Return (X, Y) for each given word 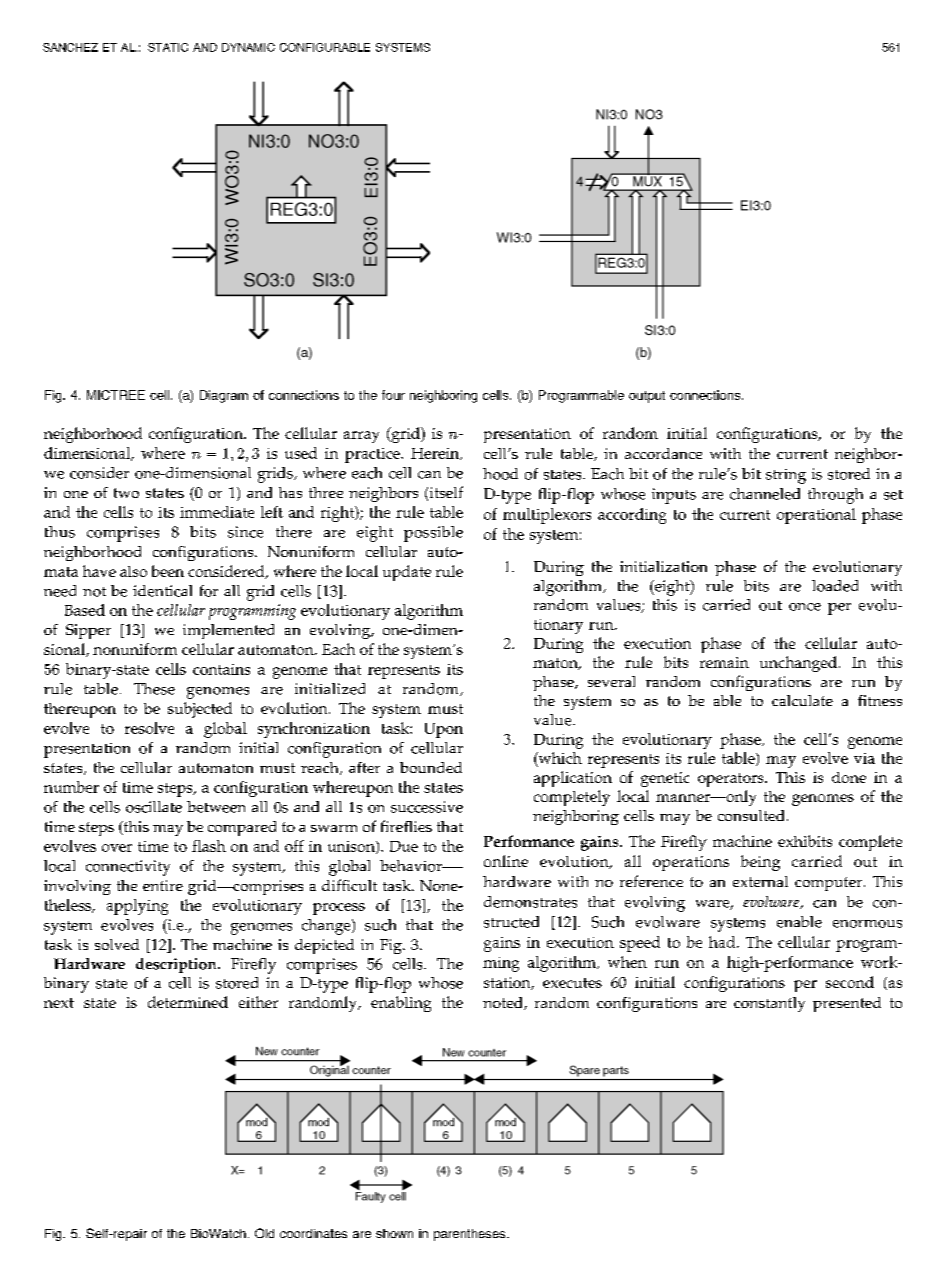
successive (427, 807)
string (786, 476)
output (647, 397)
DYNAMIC (248, 47)
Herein (436, 454)
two (126, 493)
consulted (751, 815)
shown (394, 1233)
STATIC (168, 47)
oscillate (154, 807)
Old (264, 1233)
